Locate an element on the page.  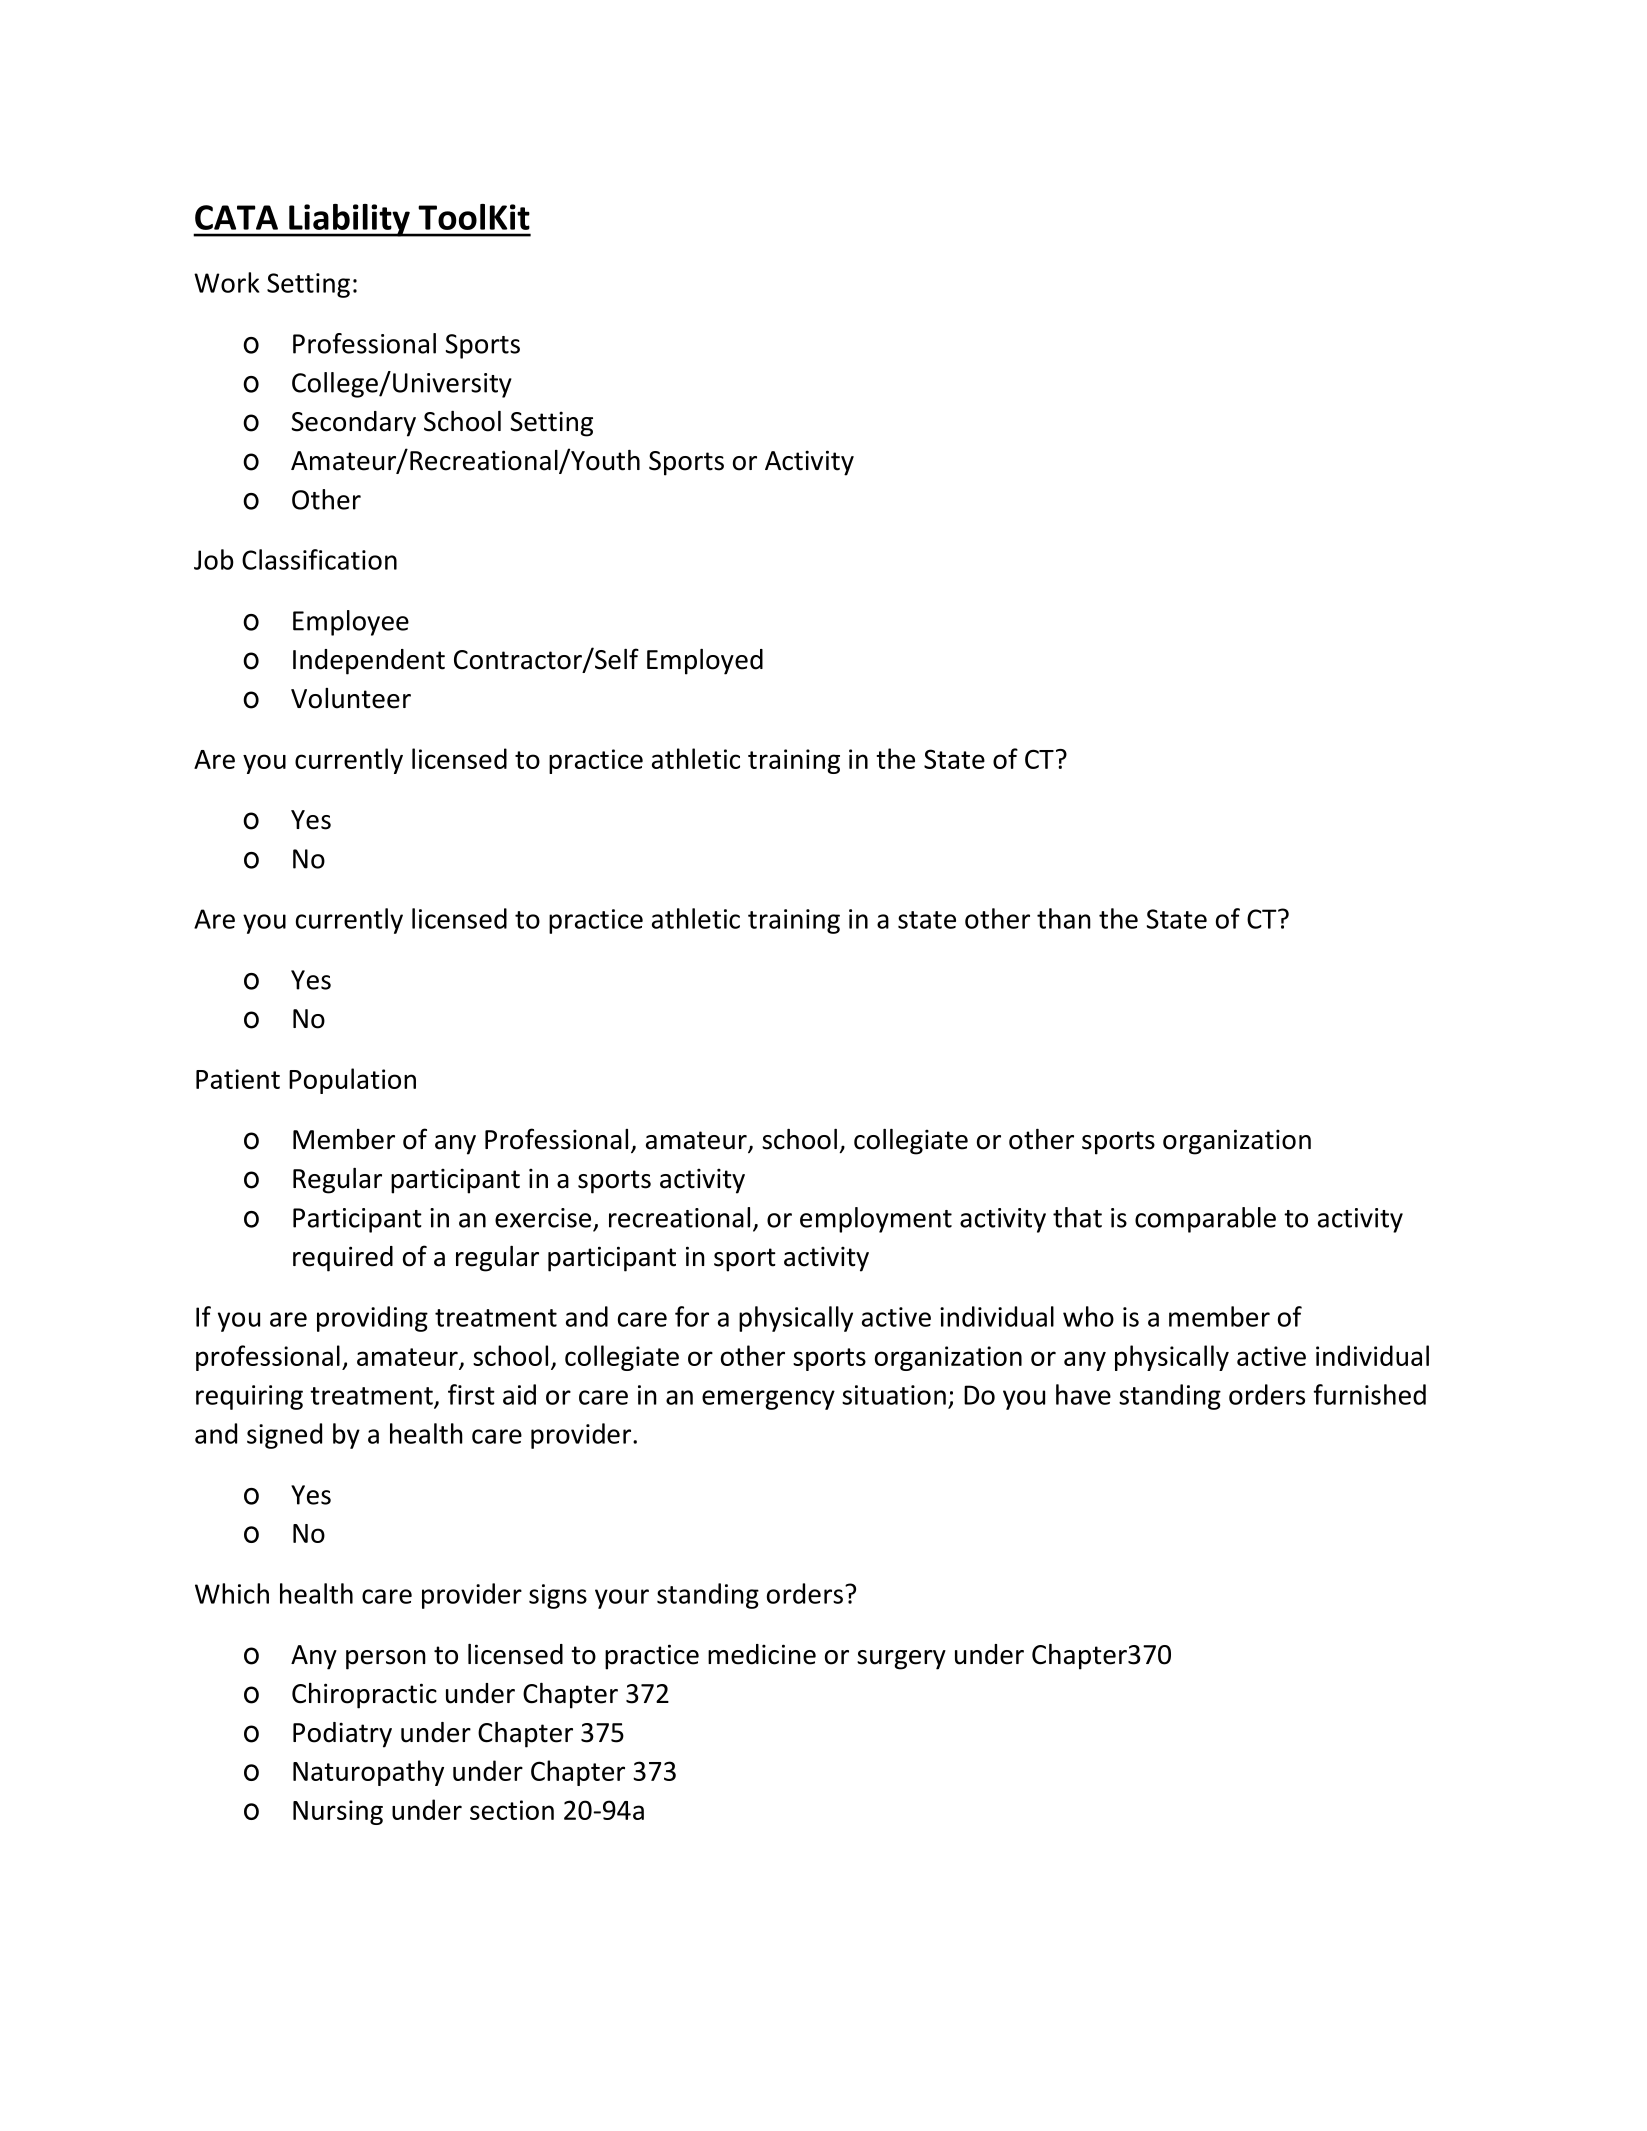
Secondary is located at coordinates (353, 424).
